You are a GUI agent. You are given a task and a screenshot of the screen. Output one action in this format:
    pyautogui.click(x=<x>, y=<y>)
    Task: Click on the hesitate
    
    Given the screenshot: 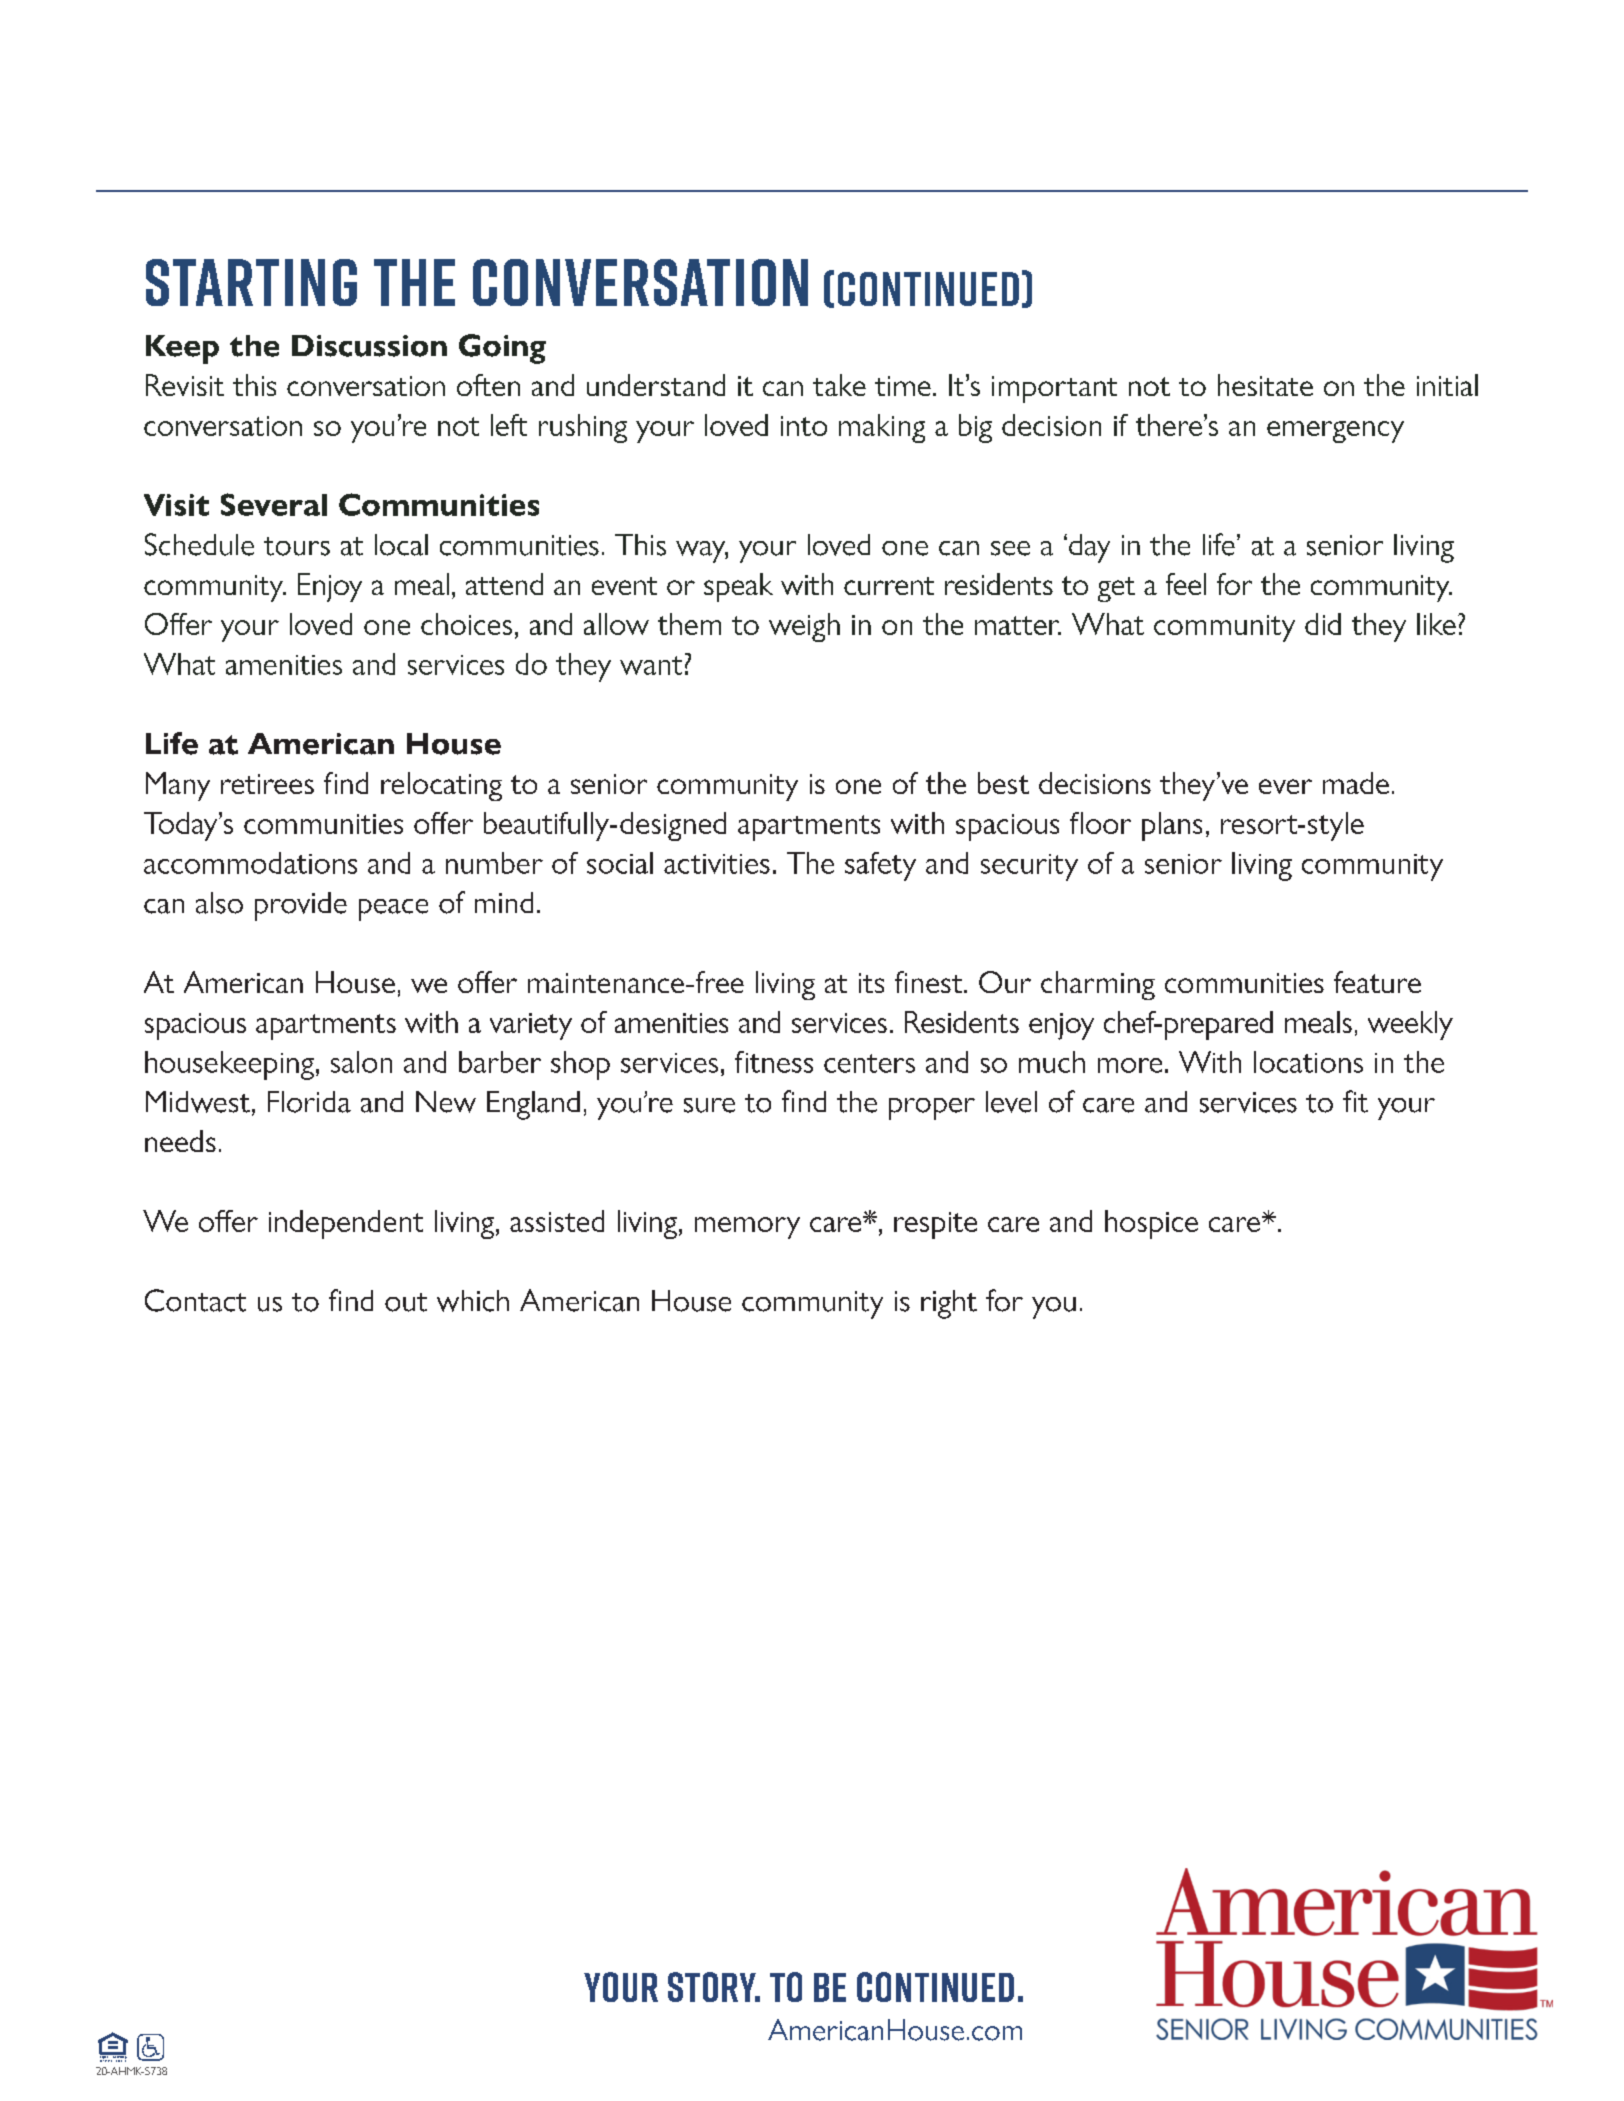 What is the action you would take?
    pyautogui.click(x=1265, y=385)
